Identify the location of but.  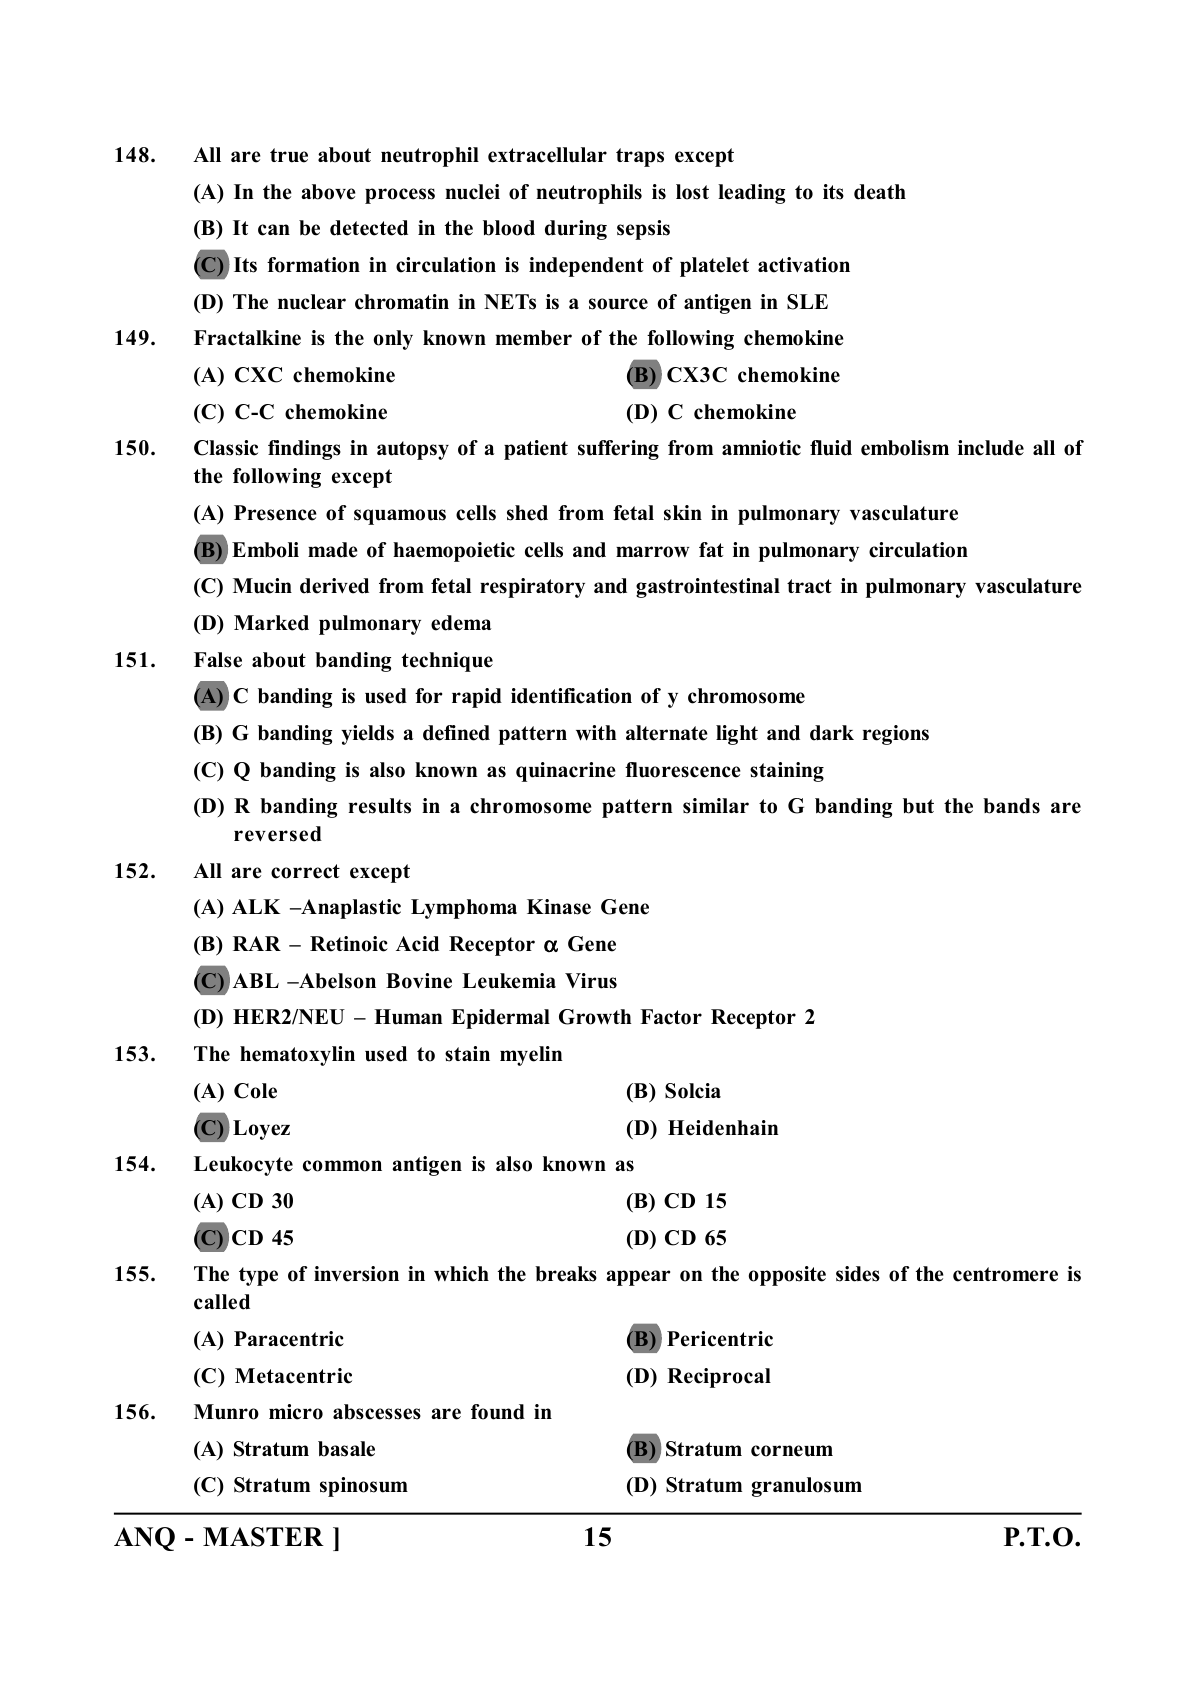
(918, 806).
